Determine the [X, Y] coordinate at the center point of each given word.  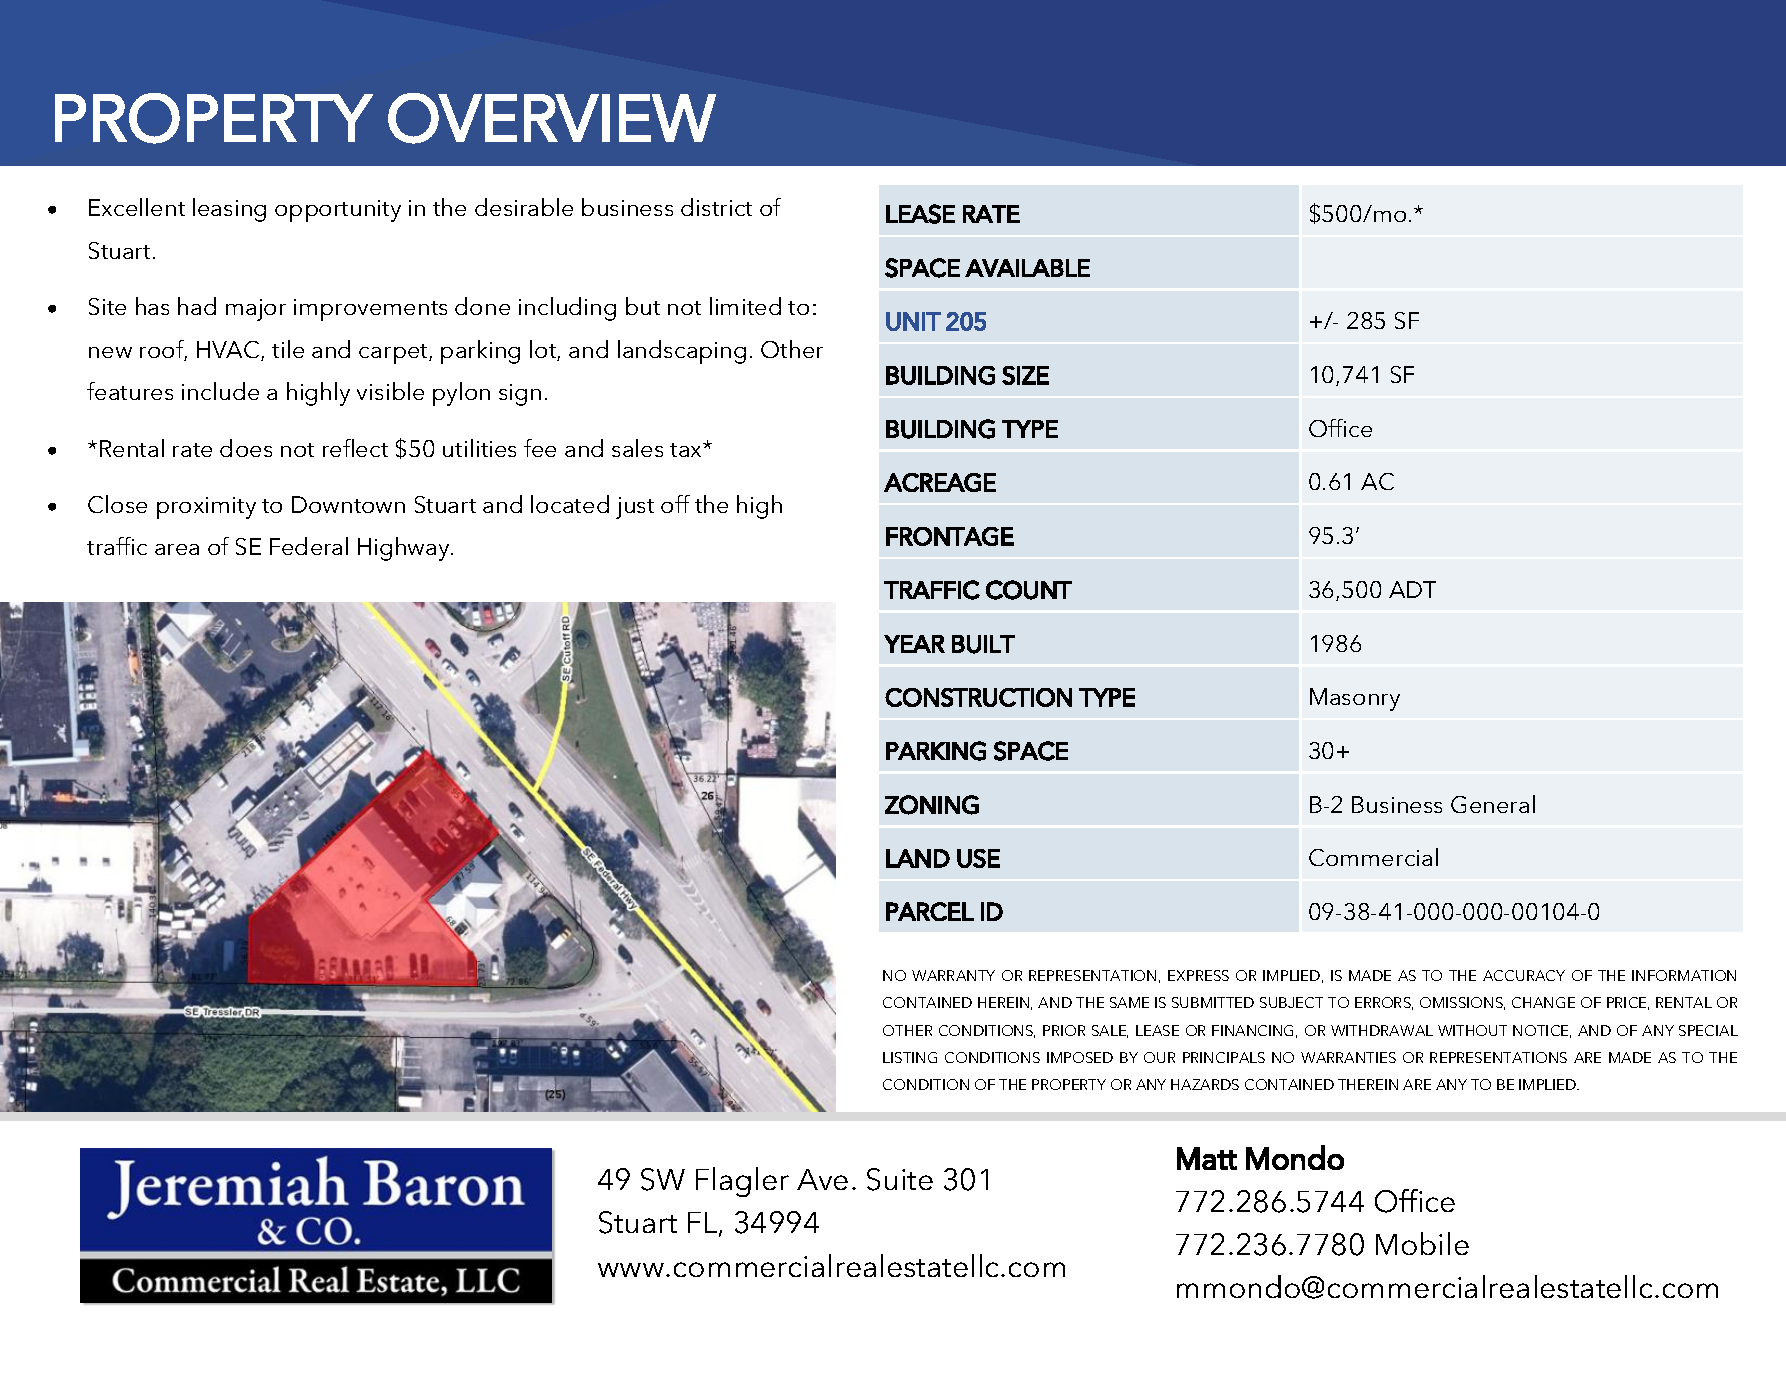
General [1493, 804]
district [716, 207]
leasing [229, 210]
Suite [900, 1179]
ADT [1412, 589]
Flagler [742, 1182]
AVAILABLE [1027, 268]
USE [978, 858]
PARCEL [930, 911]
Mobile [1422, 1243]
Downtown [348, 504]
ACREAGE [940, 482]
